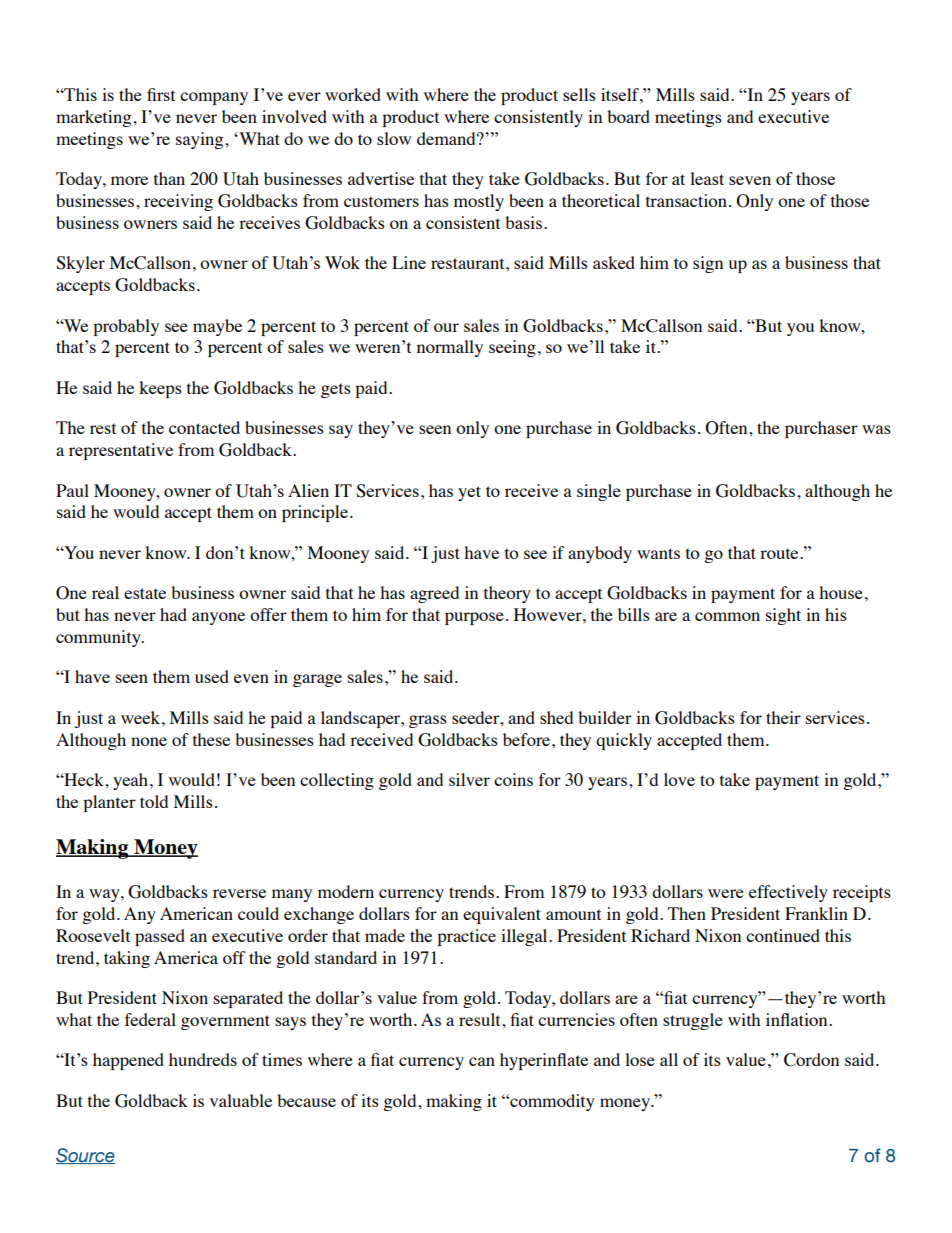 The width and height of the page is (952, 1233). What do you see at coordinates (707, 178) in the page?
I see `least` at bounding box center [707, 178].
